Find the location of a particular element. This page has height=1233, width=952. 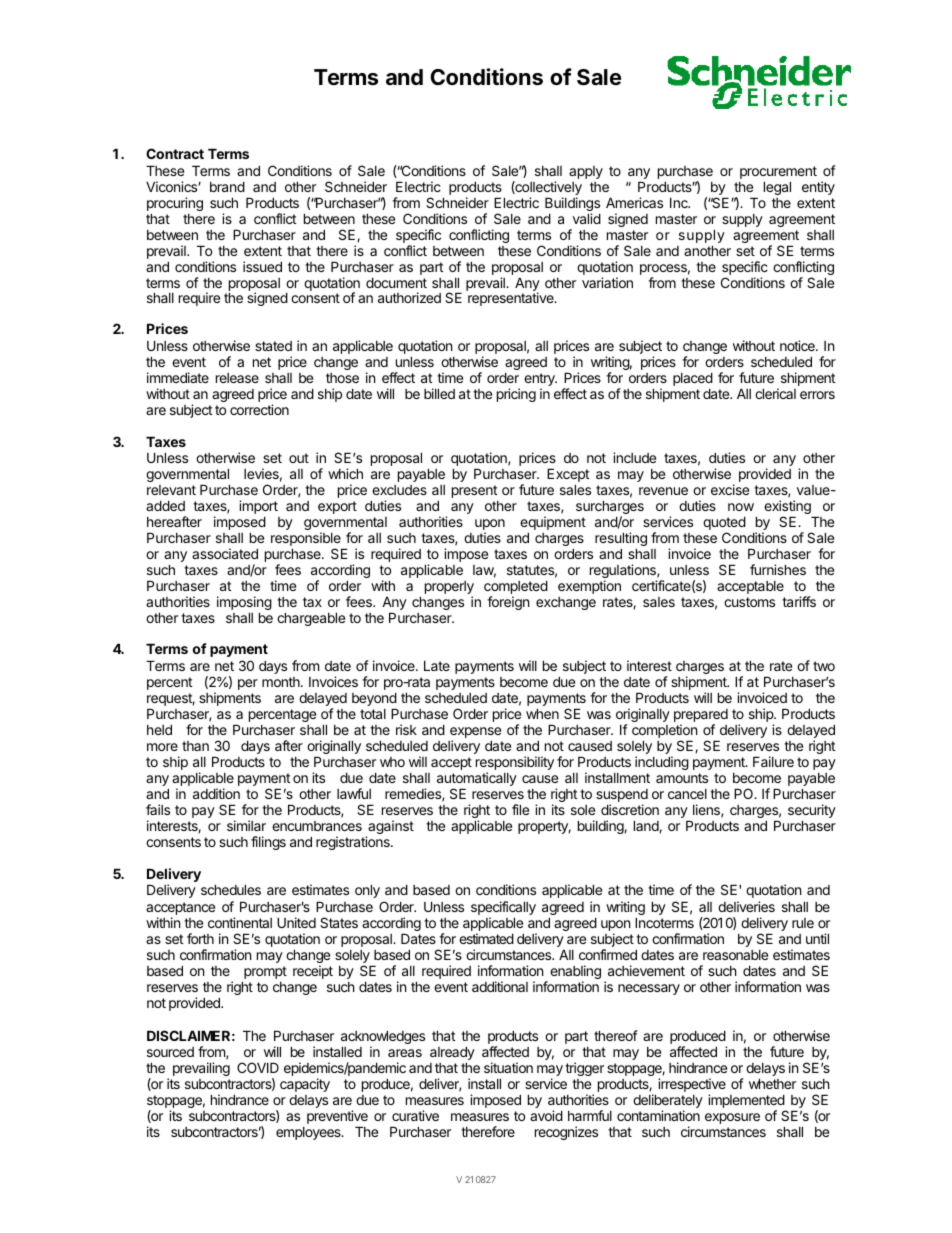

Late is located at coordinates (437, 665).
